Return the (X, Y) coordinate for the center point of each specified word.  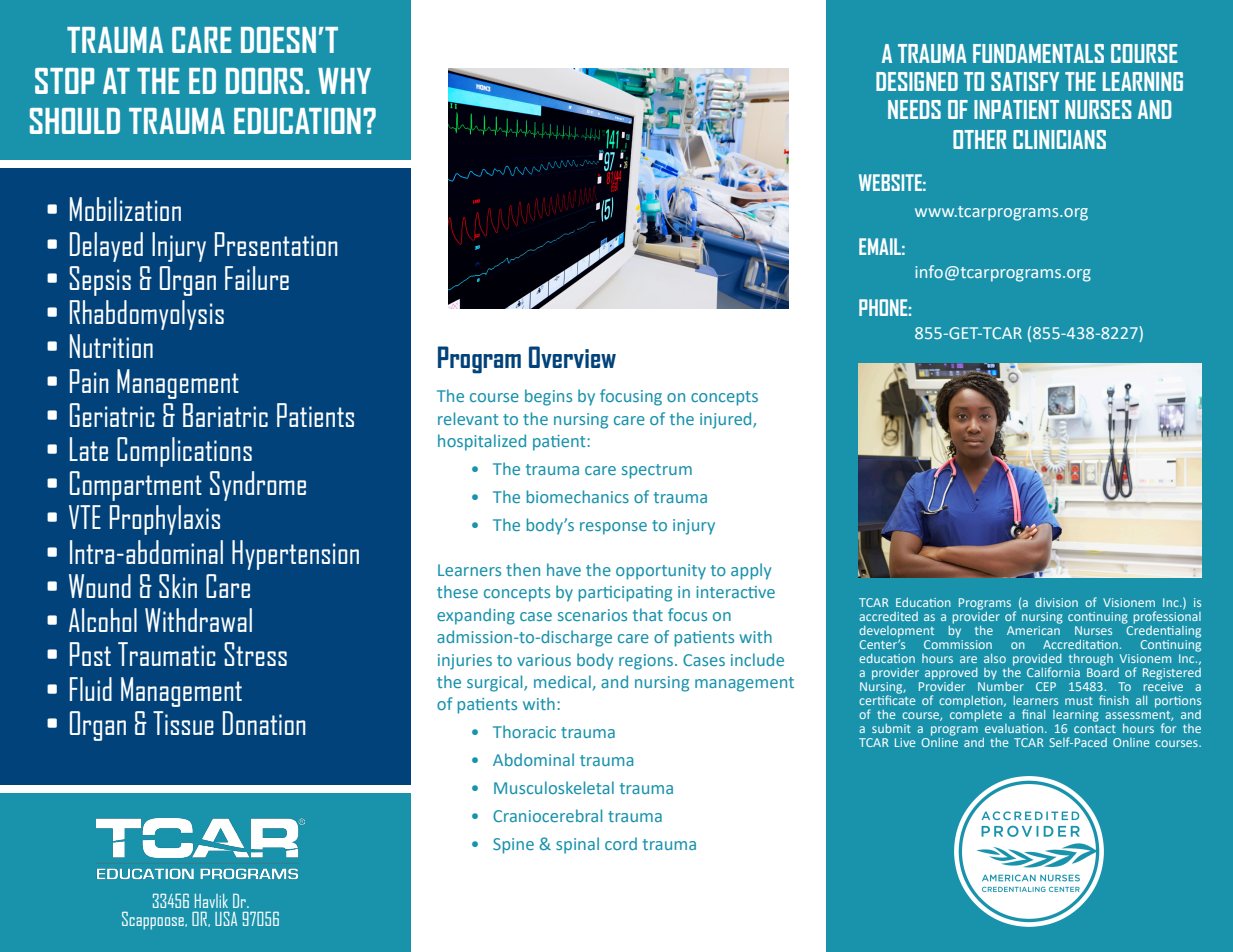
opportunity (661, 572)
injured (727, 420)
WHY (344, 81)
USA (226, 919)
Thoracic (524, 731)
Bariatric (225, 415)
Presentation (276, 244)
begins (548, 397)
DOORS (264, 81)
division (1056, 602)
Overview (572, 357)
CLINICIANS (1059, 139)
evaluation (1015, 728)
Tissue (183, 723)
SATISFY (1025, 81)
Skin (178, 586)
